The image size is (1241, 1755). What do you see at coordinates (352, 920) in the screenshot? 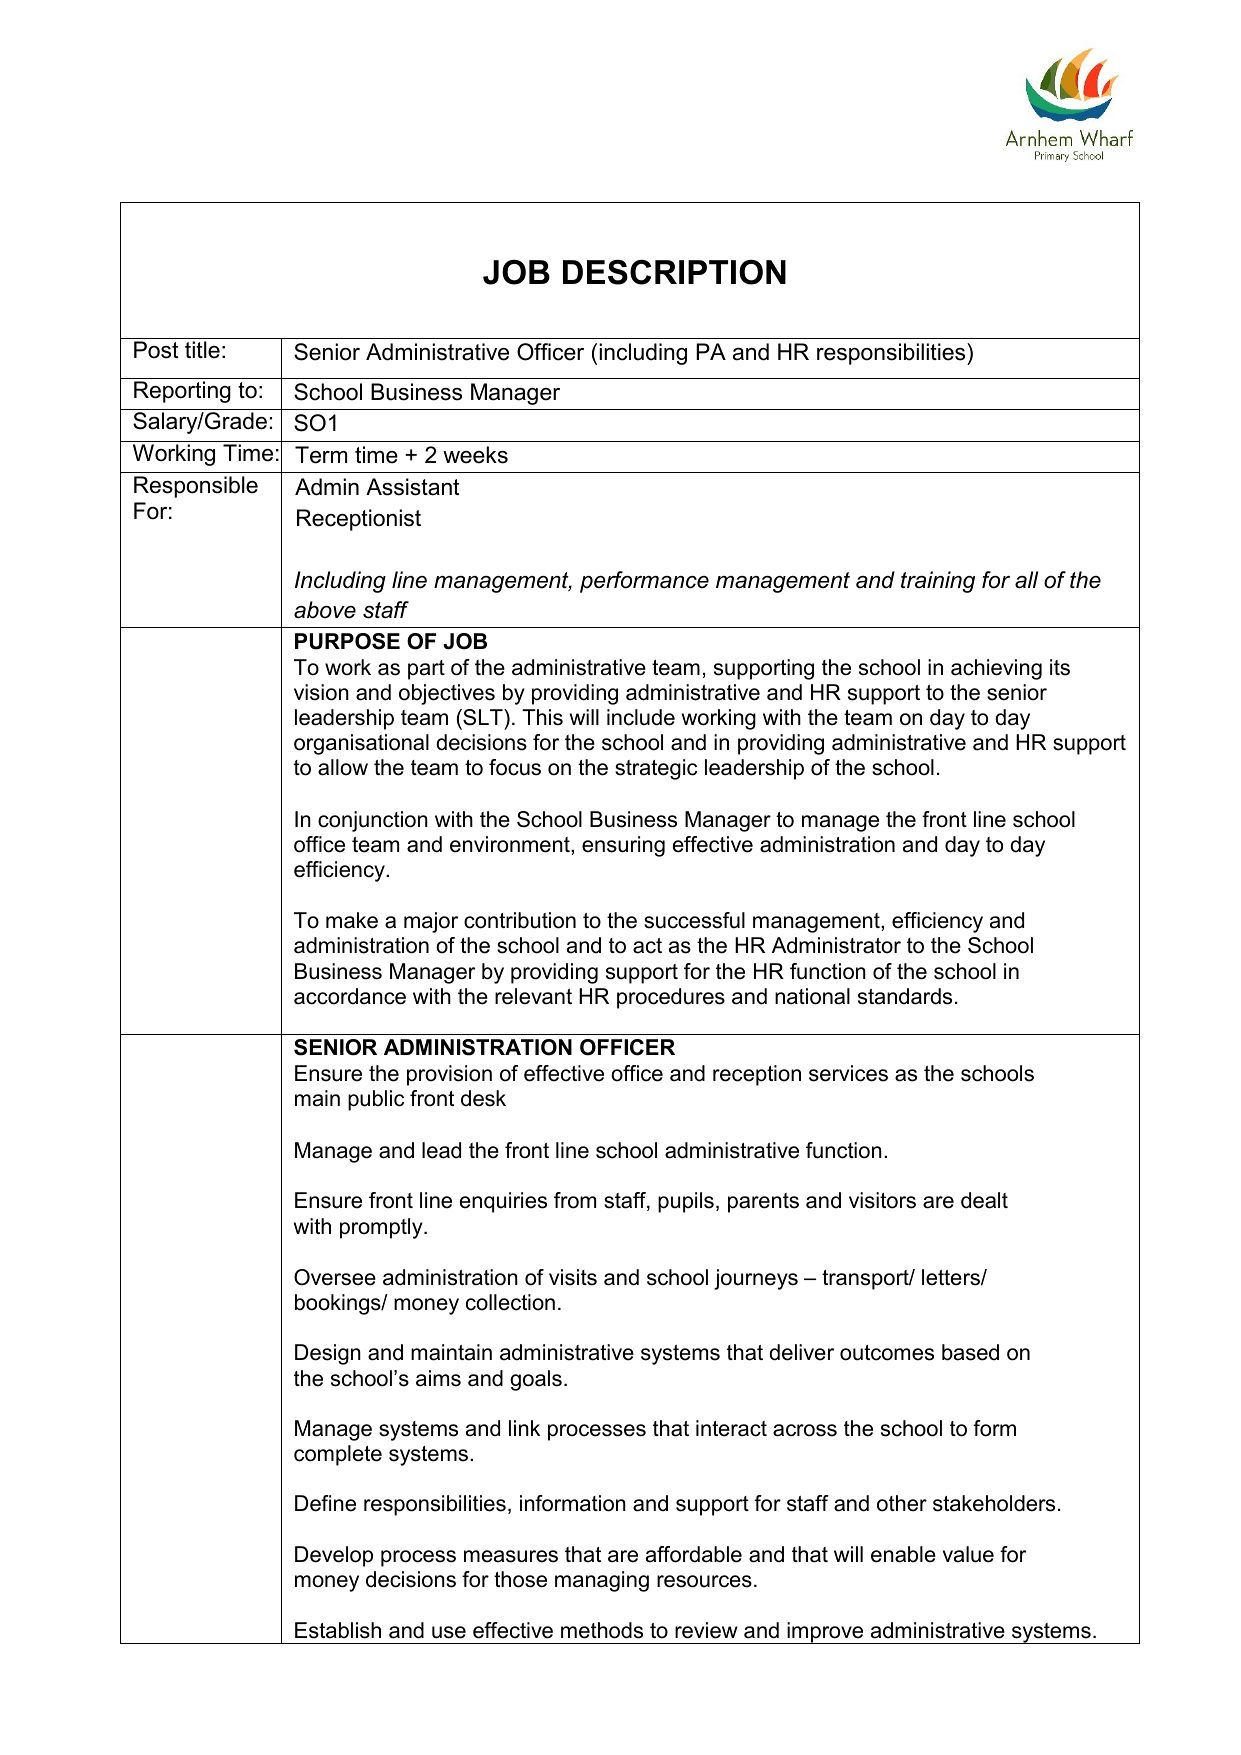
I see `make` at bounding box center [352, 920].
